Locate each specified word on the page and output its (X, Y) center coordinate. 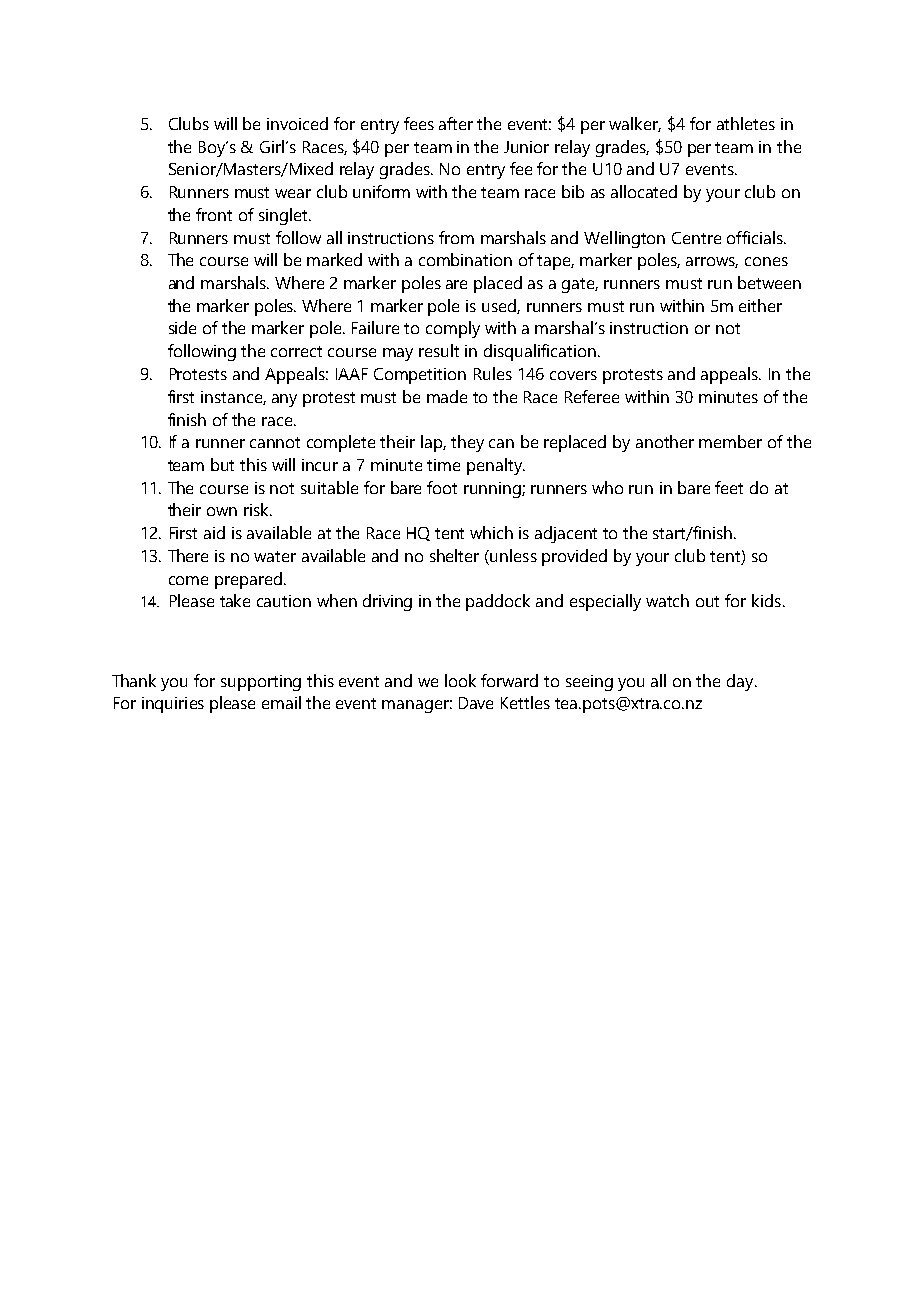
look (460, 680)
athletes (746, 123)
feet (729, 487)
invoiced (297, 123)
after (456, 123)
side (182, 327)
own (222, 511)
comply (453, 329)
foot (442, 487)
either (760, 305)
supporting (261, 683)
